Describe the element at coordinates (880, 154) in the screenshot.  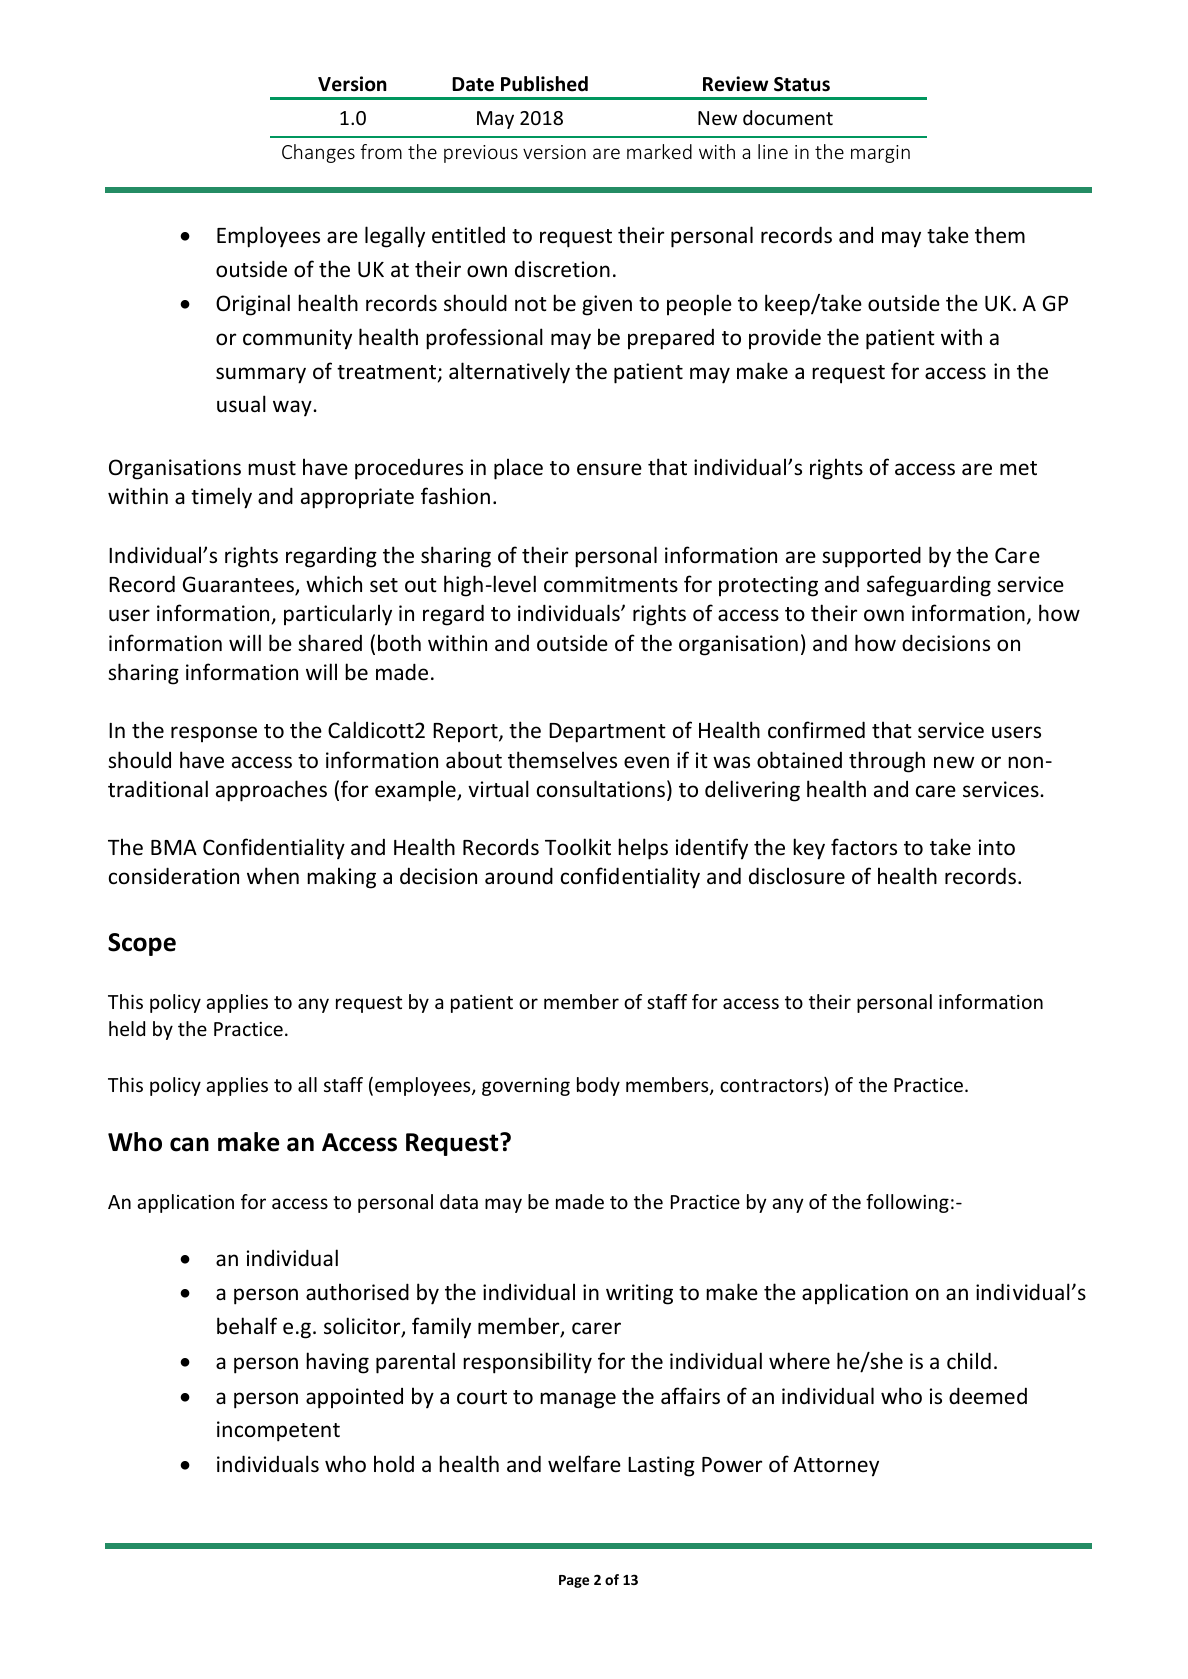
I see `margin` at that location.
